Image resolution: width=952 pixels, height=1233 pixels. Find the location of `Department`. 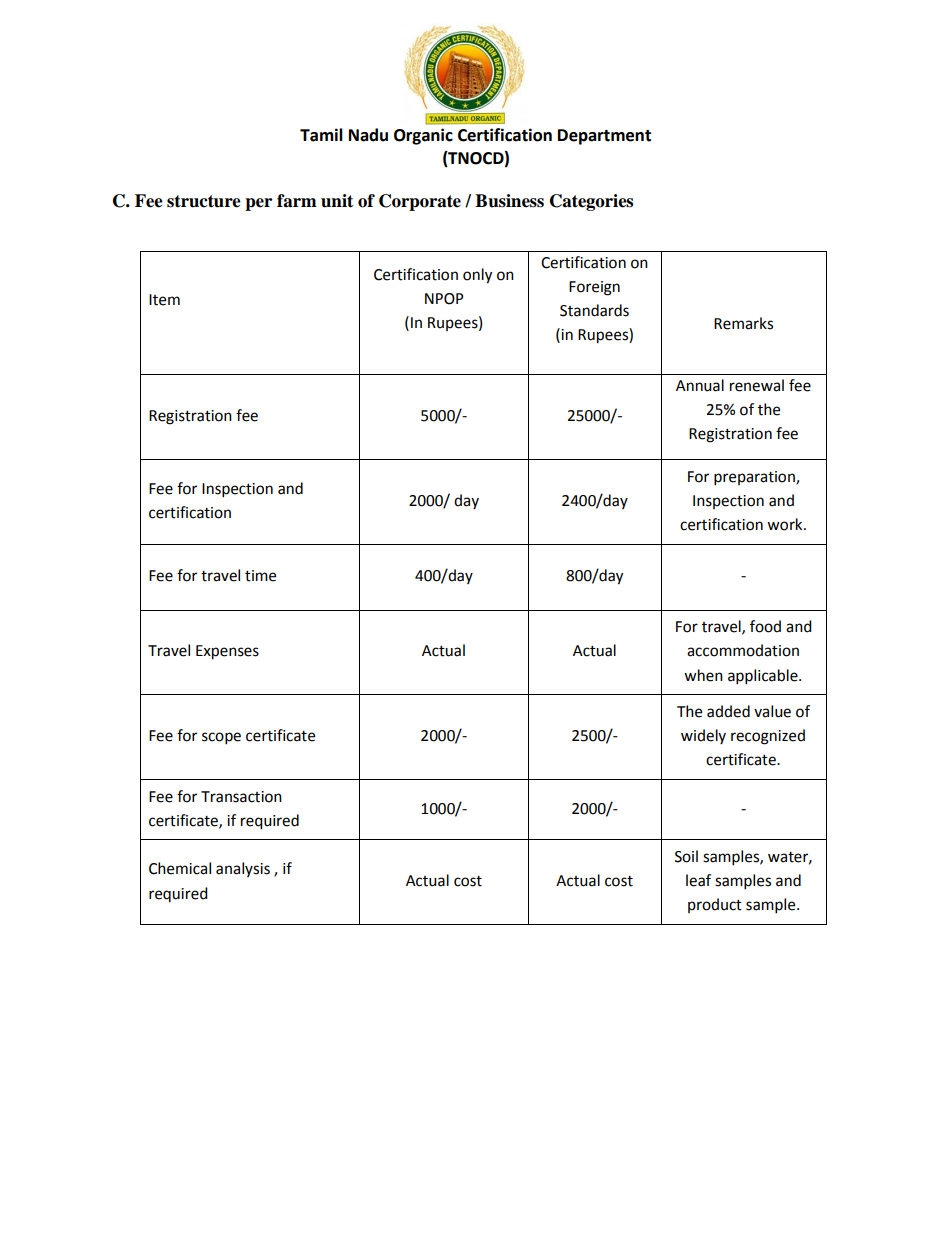

Department is located at coordinates (604, 137).
